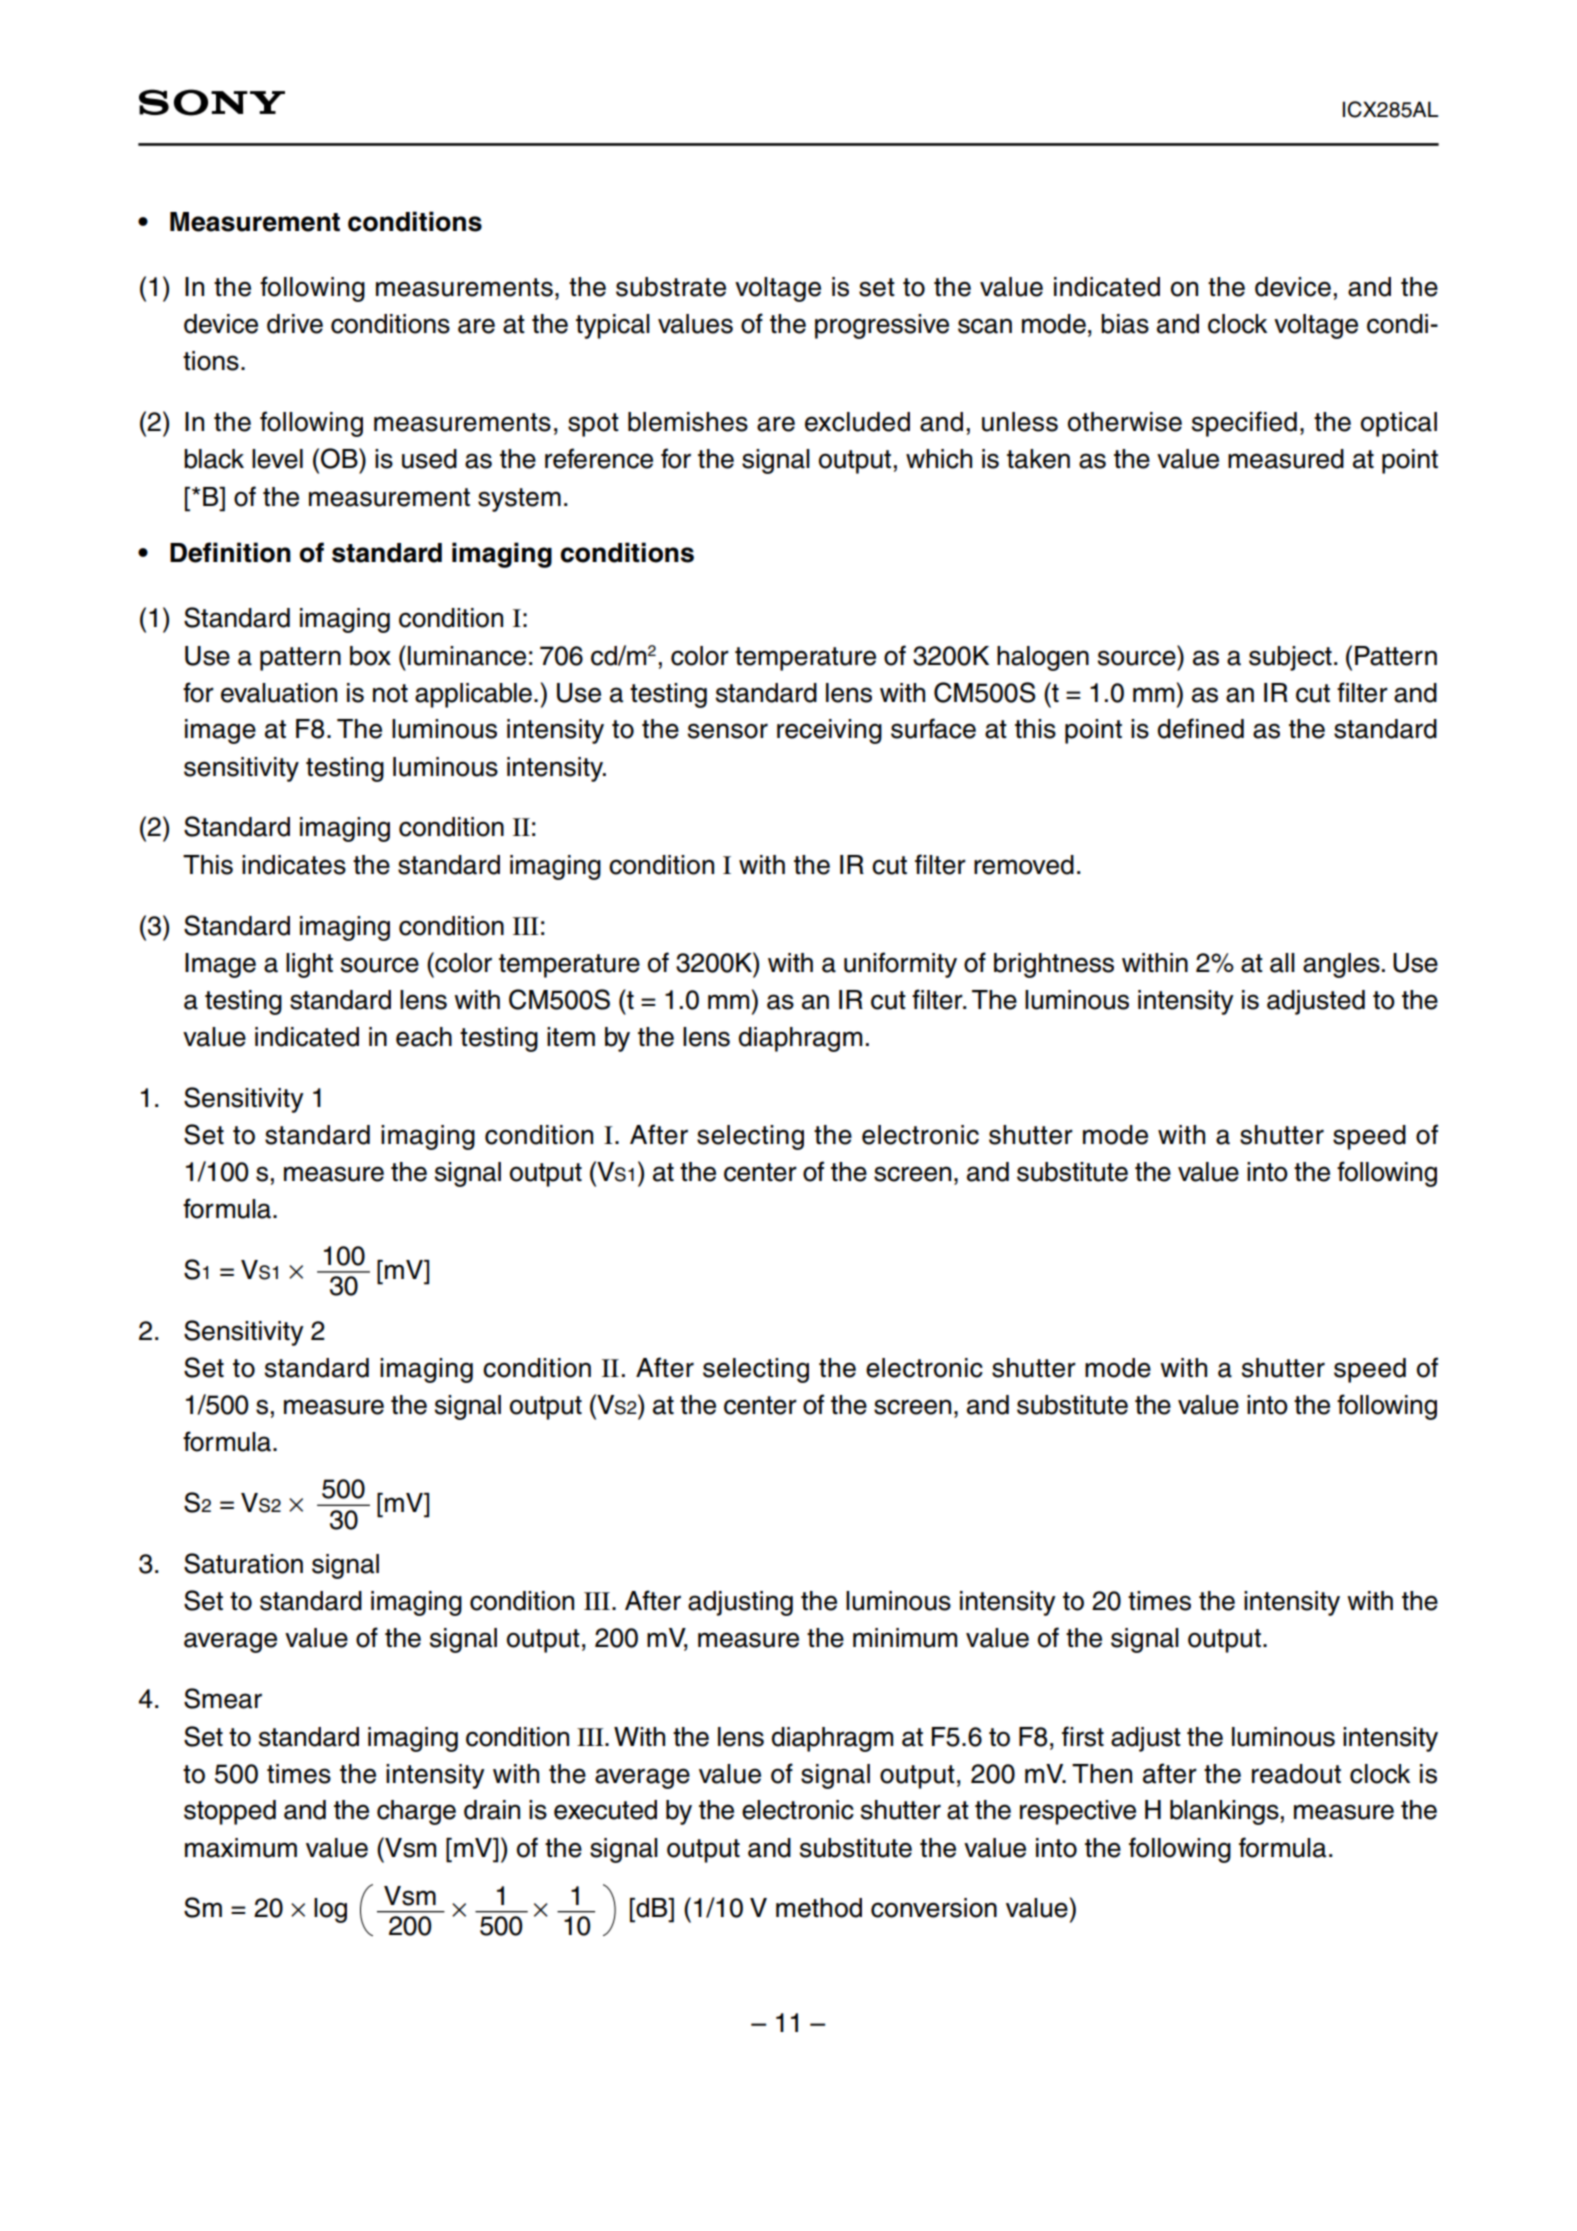 The height and width of the page is (2231, 1577). I want to click on indicates, so click(294, 865).
